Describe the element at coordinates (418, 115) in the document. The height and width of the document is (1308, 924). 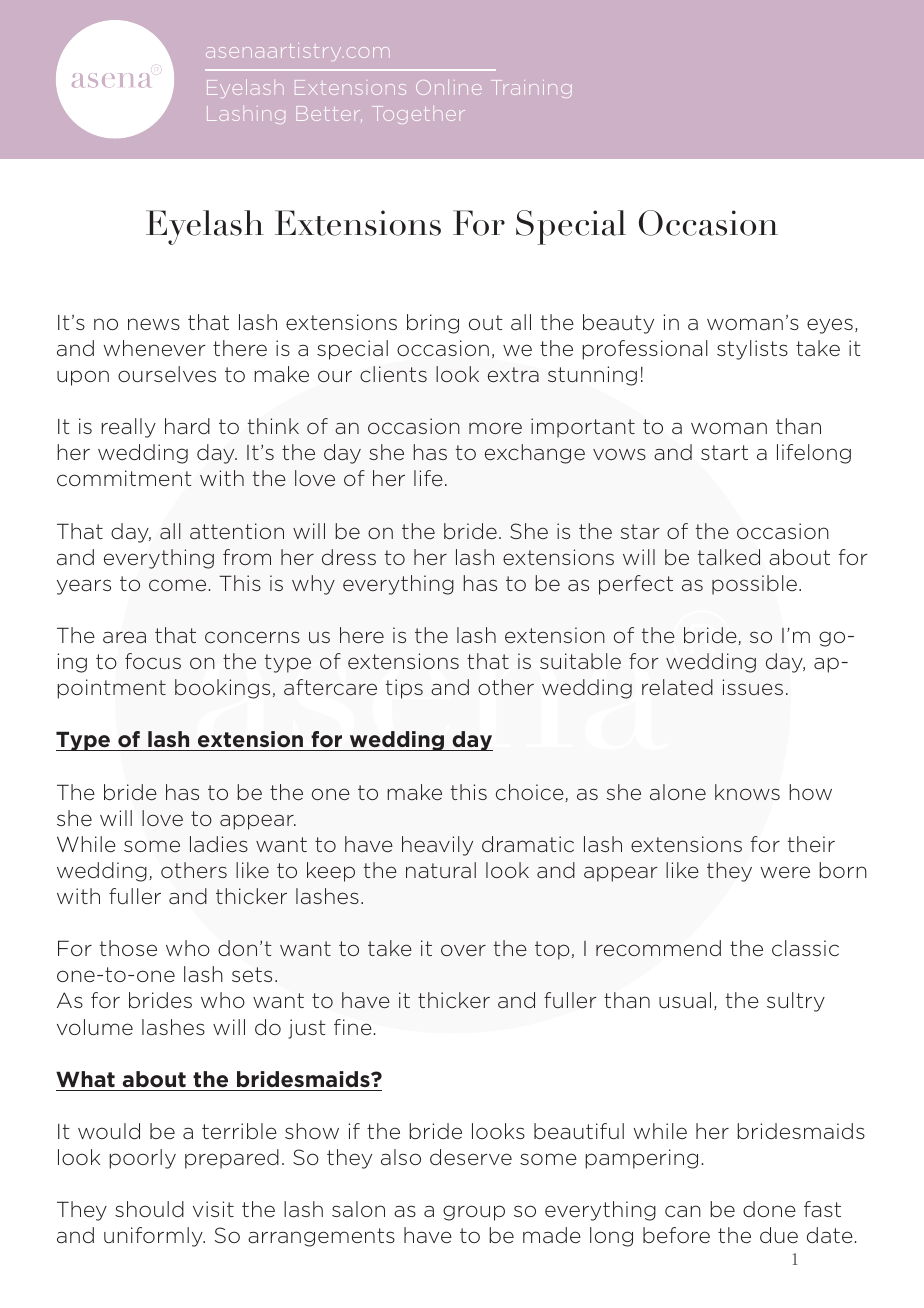
I see `Together` at that location.
